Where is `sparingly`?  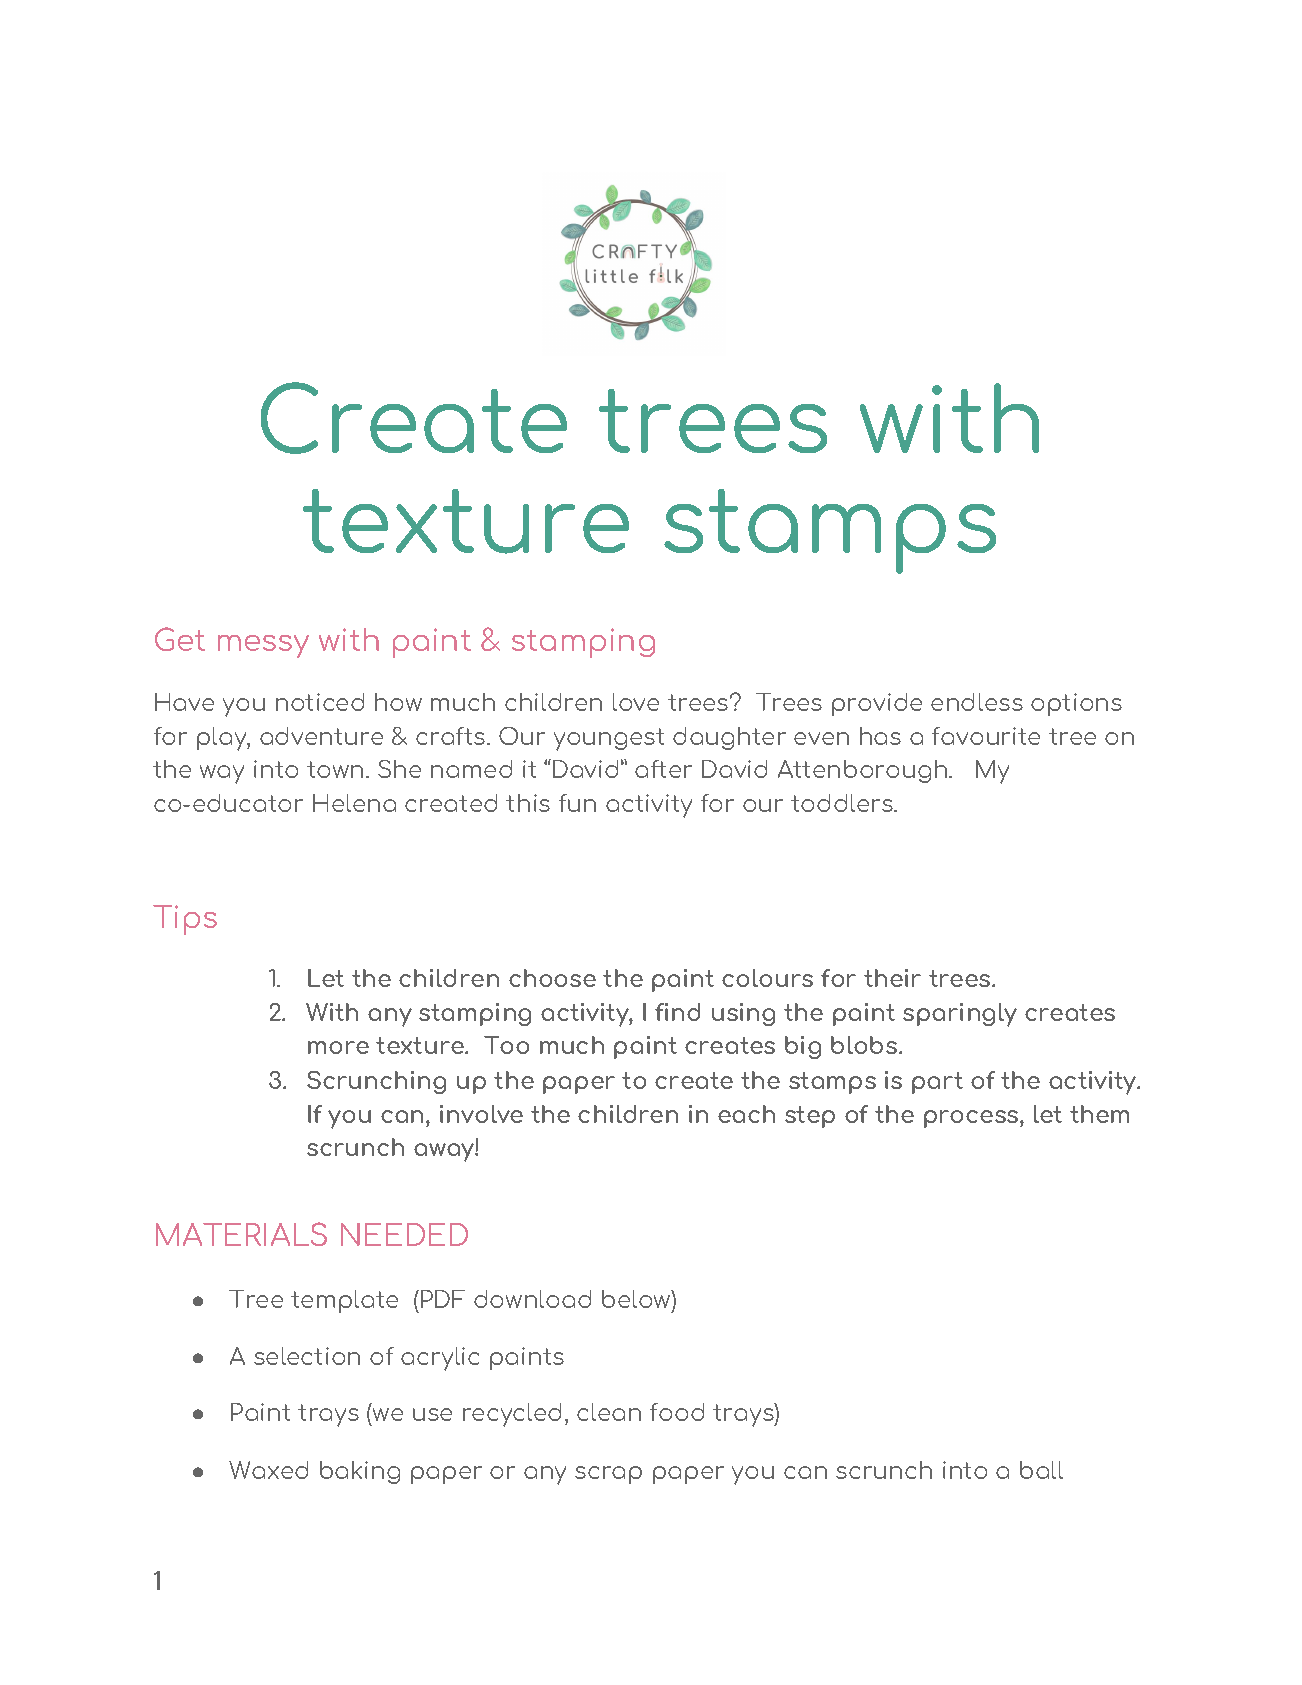
sparingly is located at coordinates (960, 1015).
